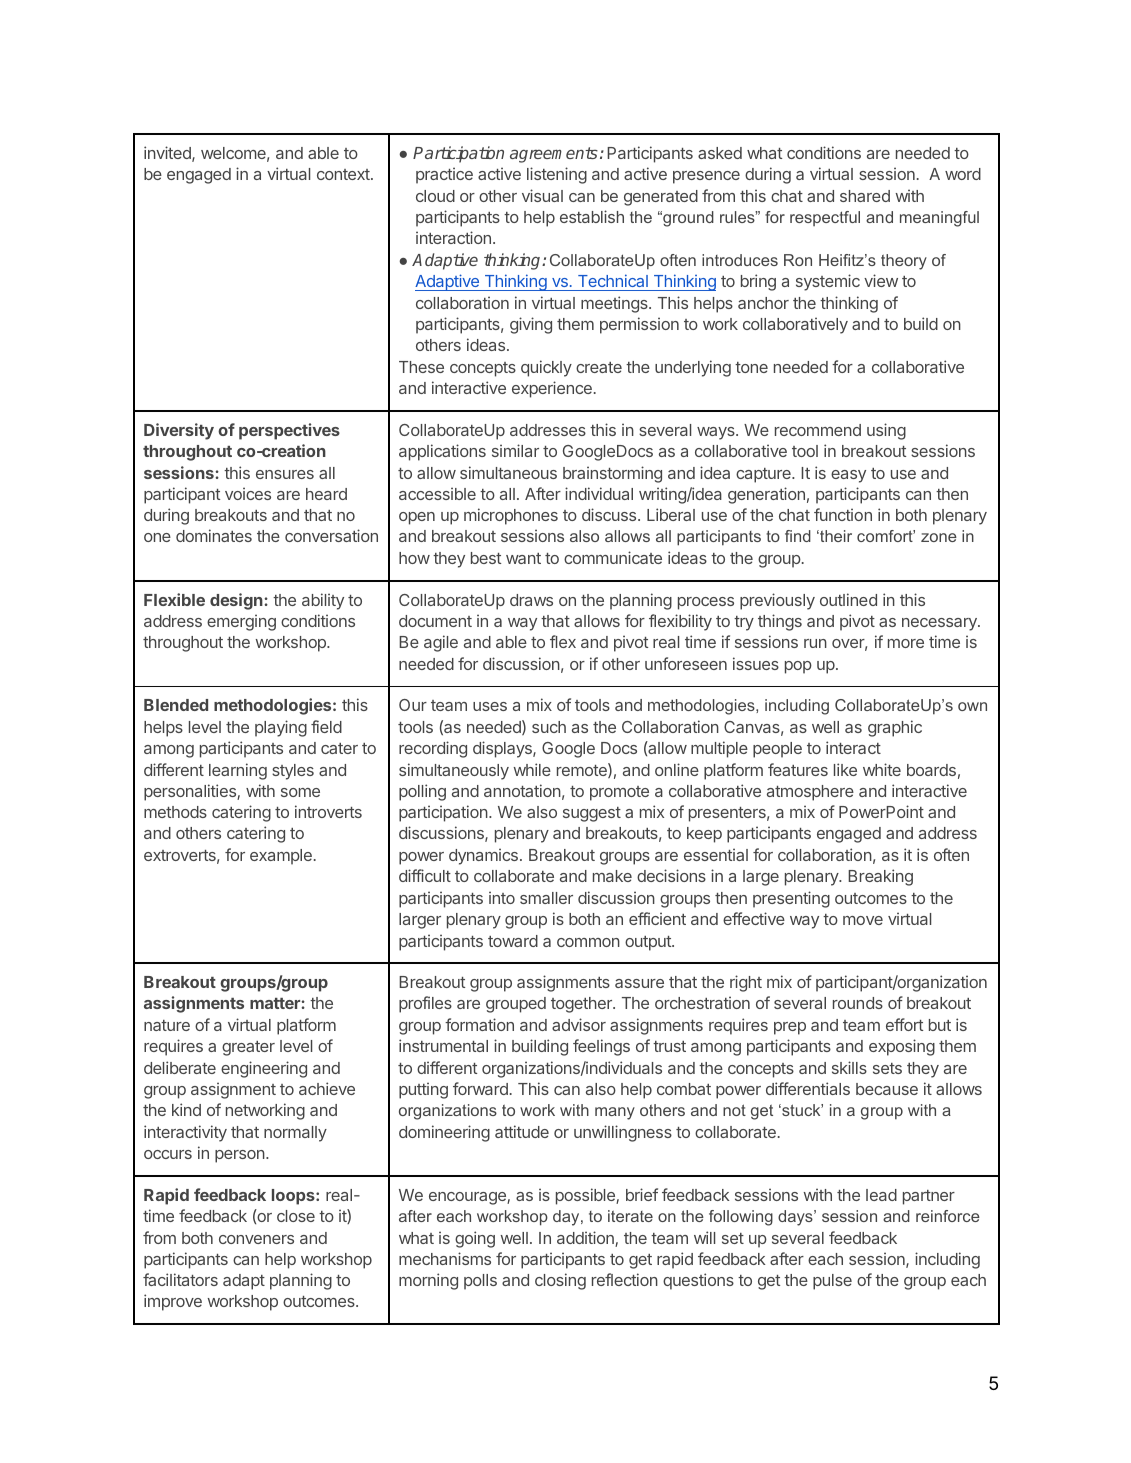  What do you see at coordinates (296, 1216) in the screenshot?
I see `close` at bounding box center [296, 1216].
